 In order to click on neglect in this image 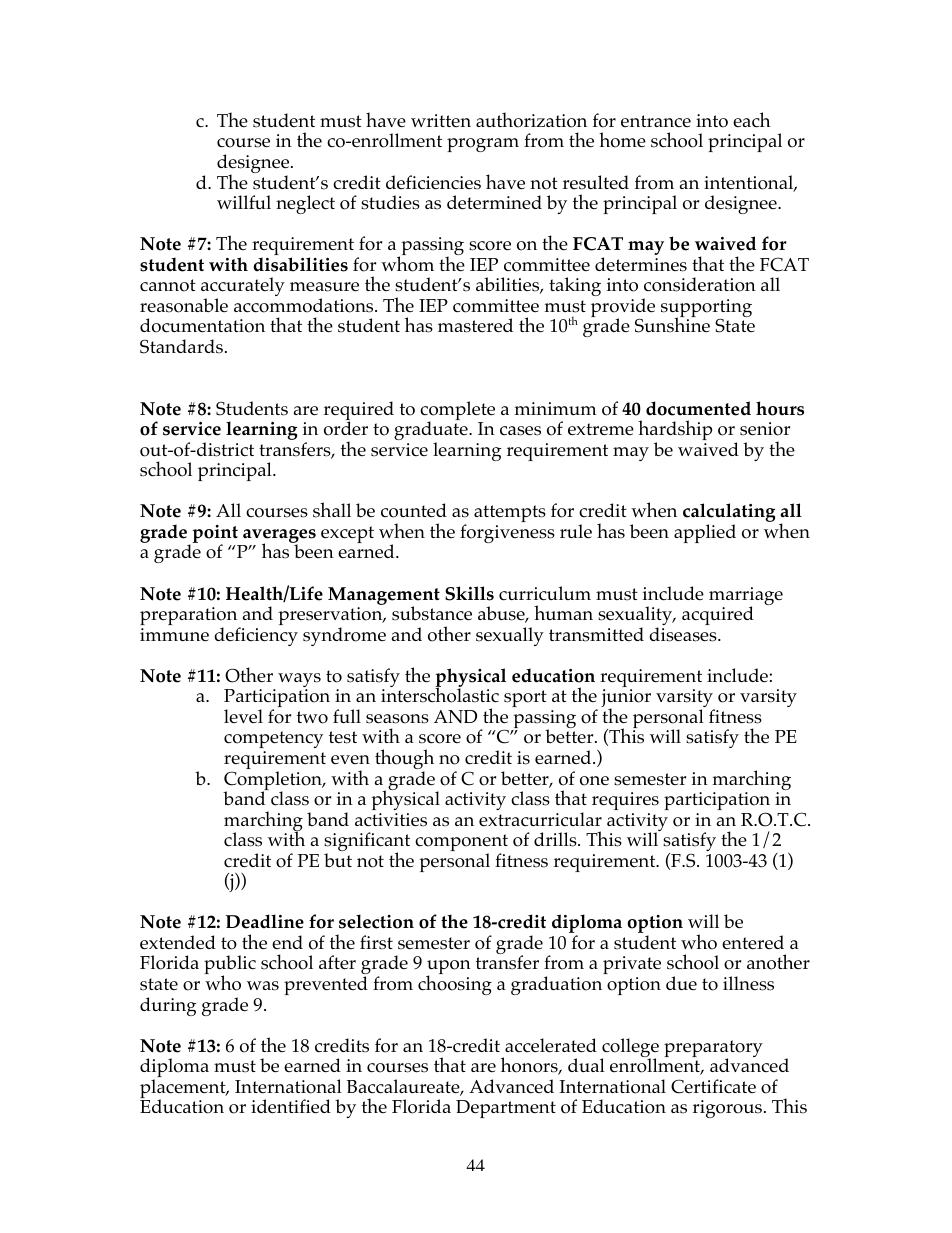, I will do `click(305, 204)`.
